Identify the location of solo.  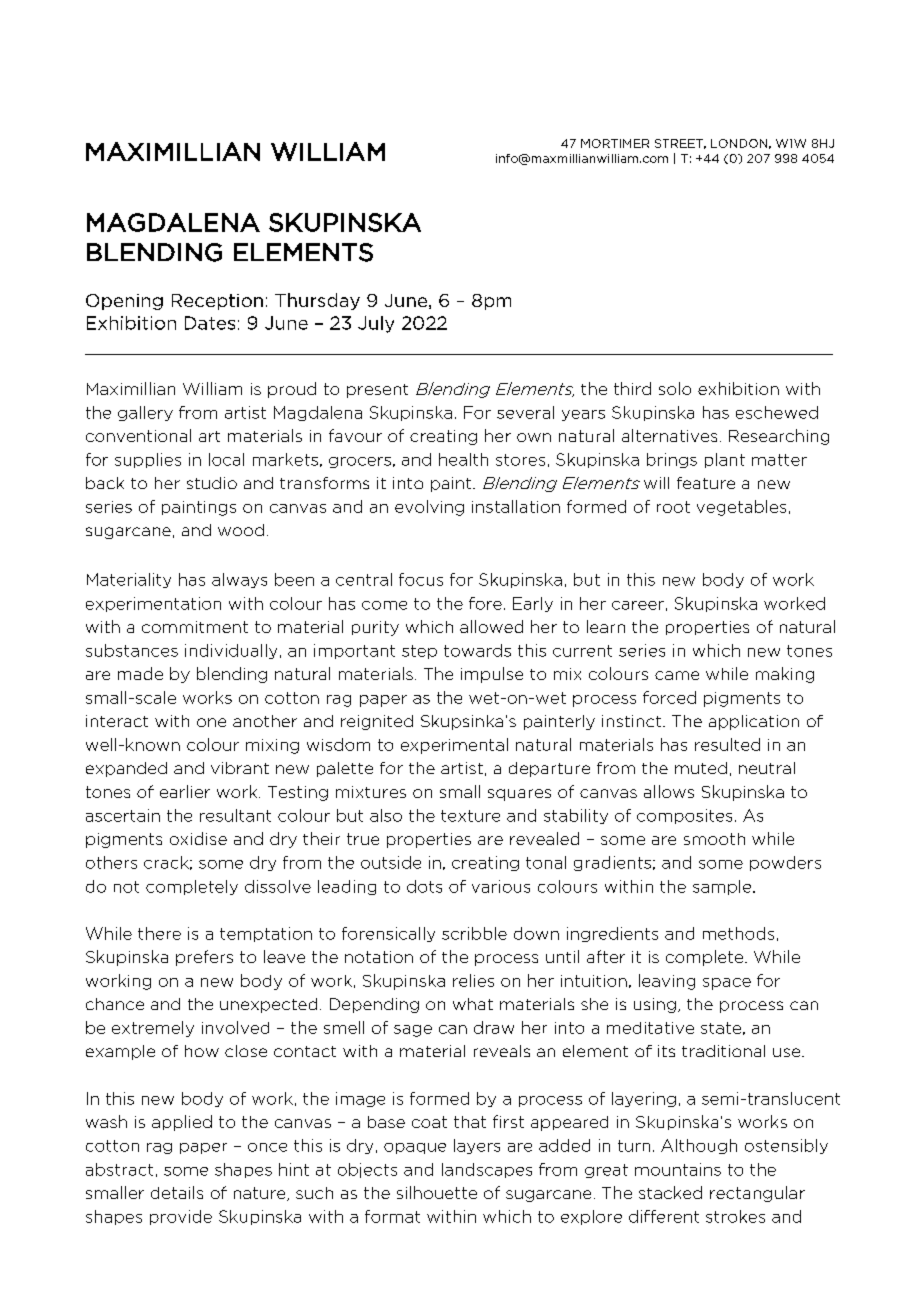
(675, 388).
